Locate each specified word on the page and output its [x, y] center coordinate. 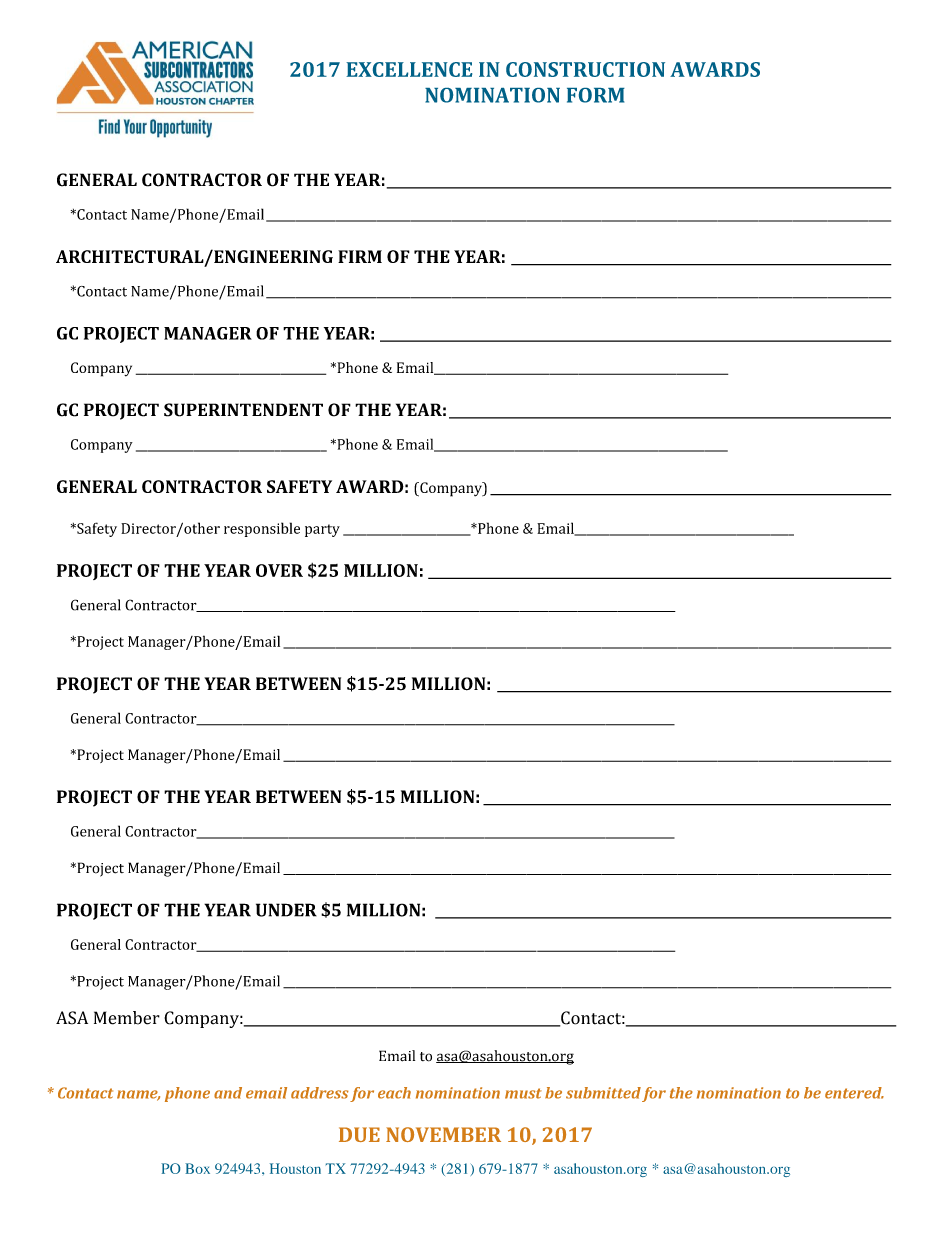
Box [197, 1168]
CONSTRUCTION [585, 69]
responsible [262, 529]
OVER [279, 570]
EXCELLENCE [409, 69]
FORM [596, 95]
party [322, 530]
